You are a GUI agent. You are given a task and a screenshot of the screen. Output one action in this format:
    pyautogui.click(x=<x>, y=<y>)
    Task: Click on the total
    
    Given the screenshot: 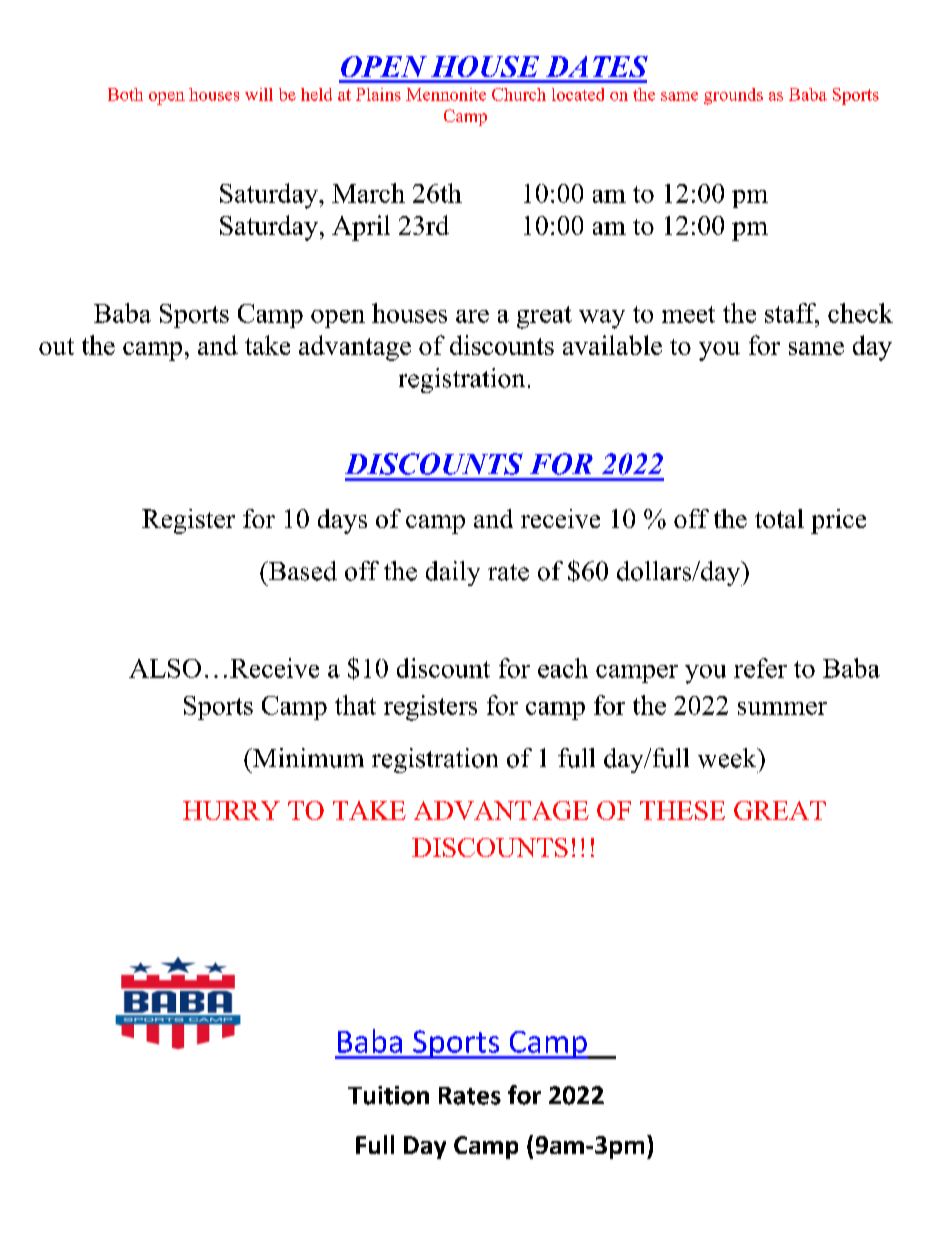 What is the action you would take?
    pyautogui.click(x=779, y=518)
